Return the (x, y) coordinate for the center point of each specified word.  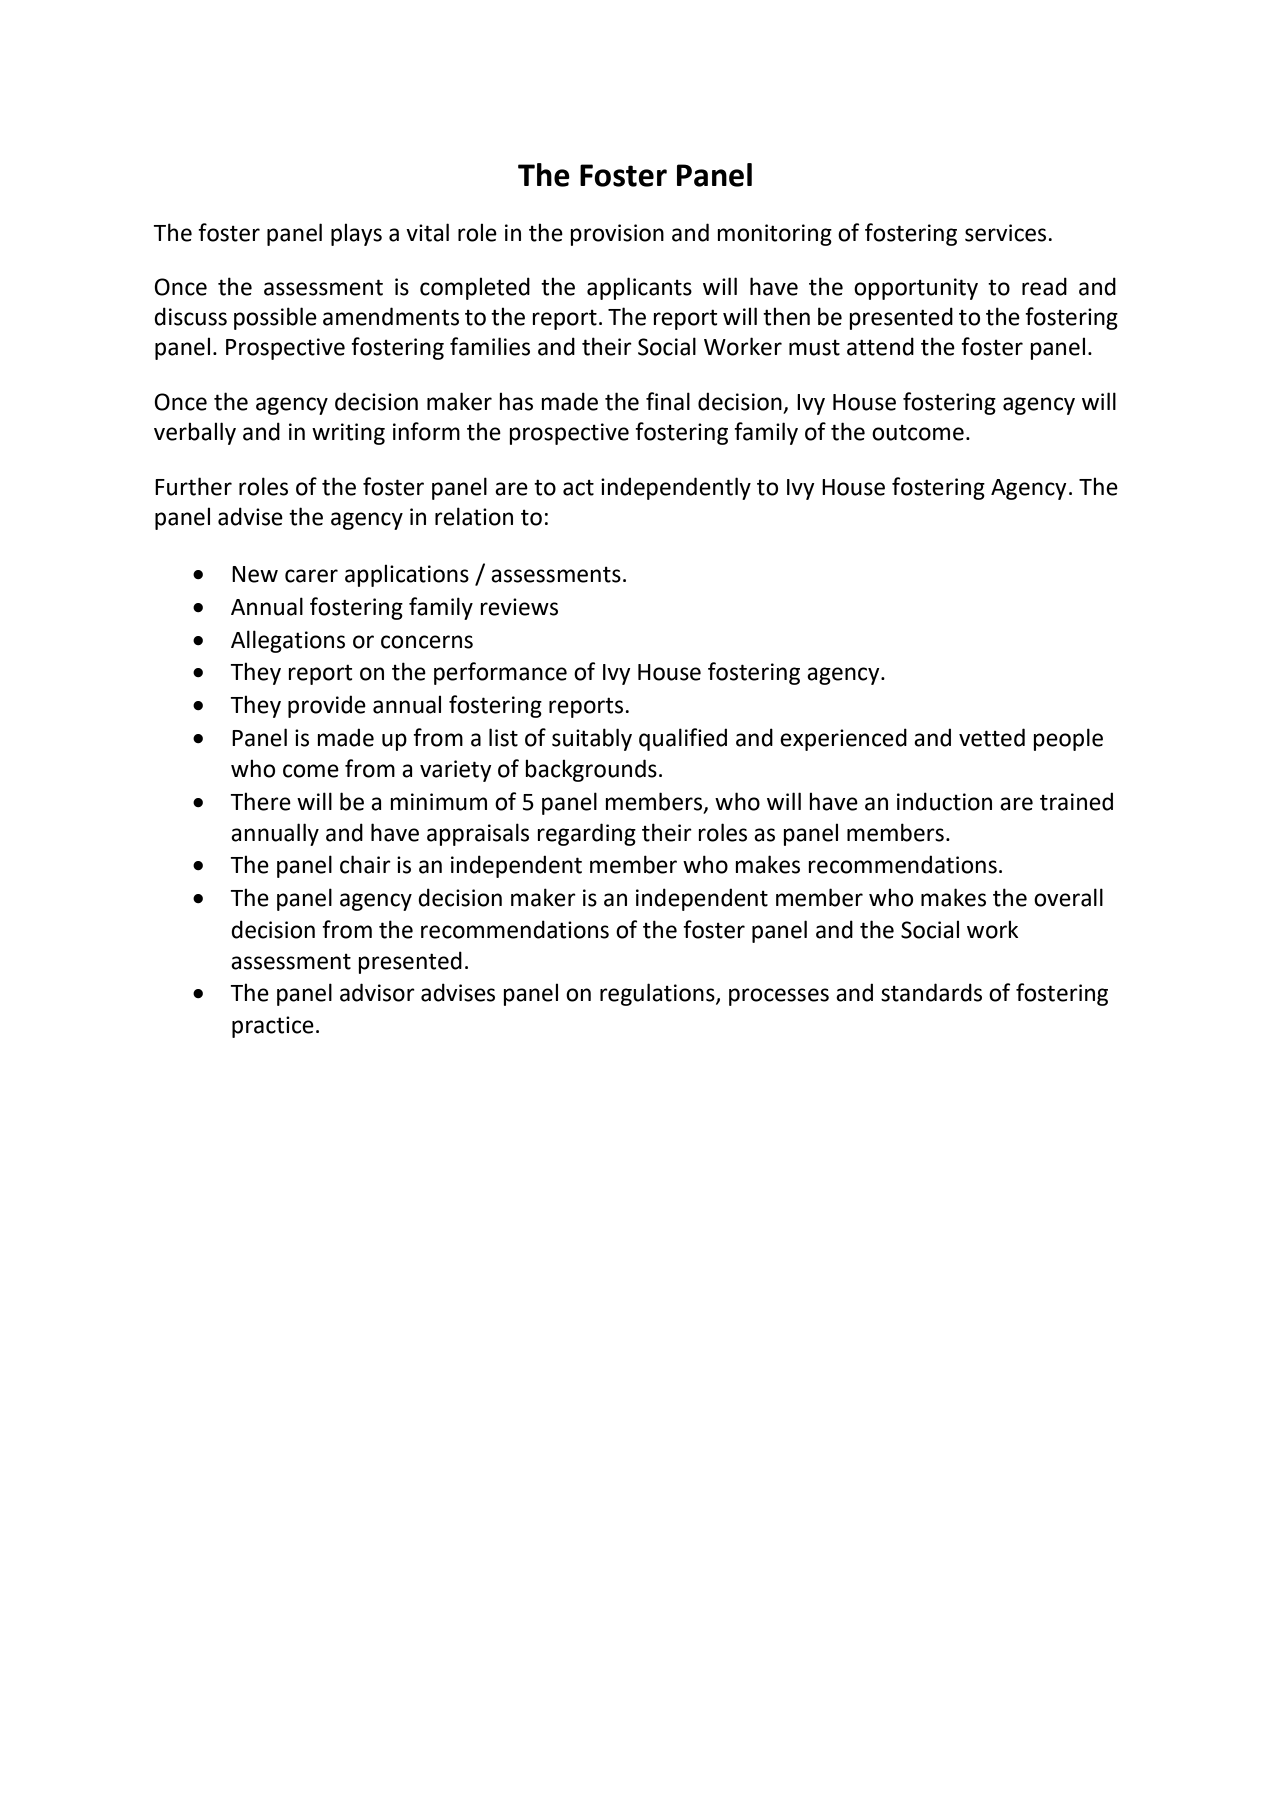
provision (617, 235)
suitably (592, 739)
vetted (992, 737)
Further (193, 486)
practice (273, 1027)
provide (327, 706)
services (1007, 233)
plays (356, 234)
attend (880, 346)
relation (474, 516)
